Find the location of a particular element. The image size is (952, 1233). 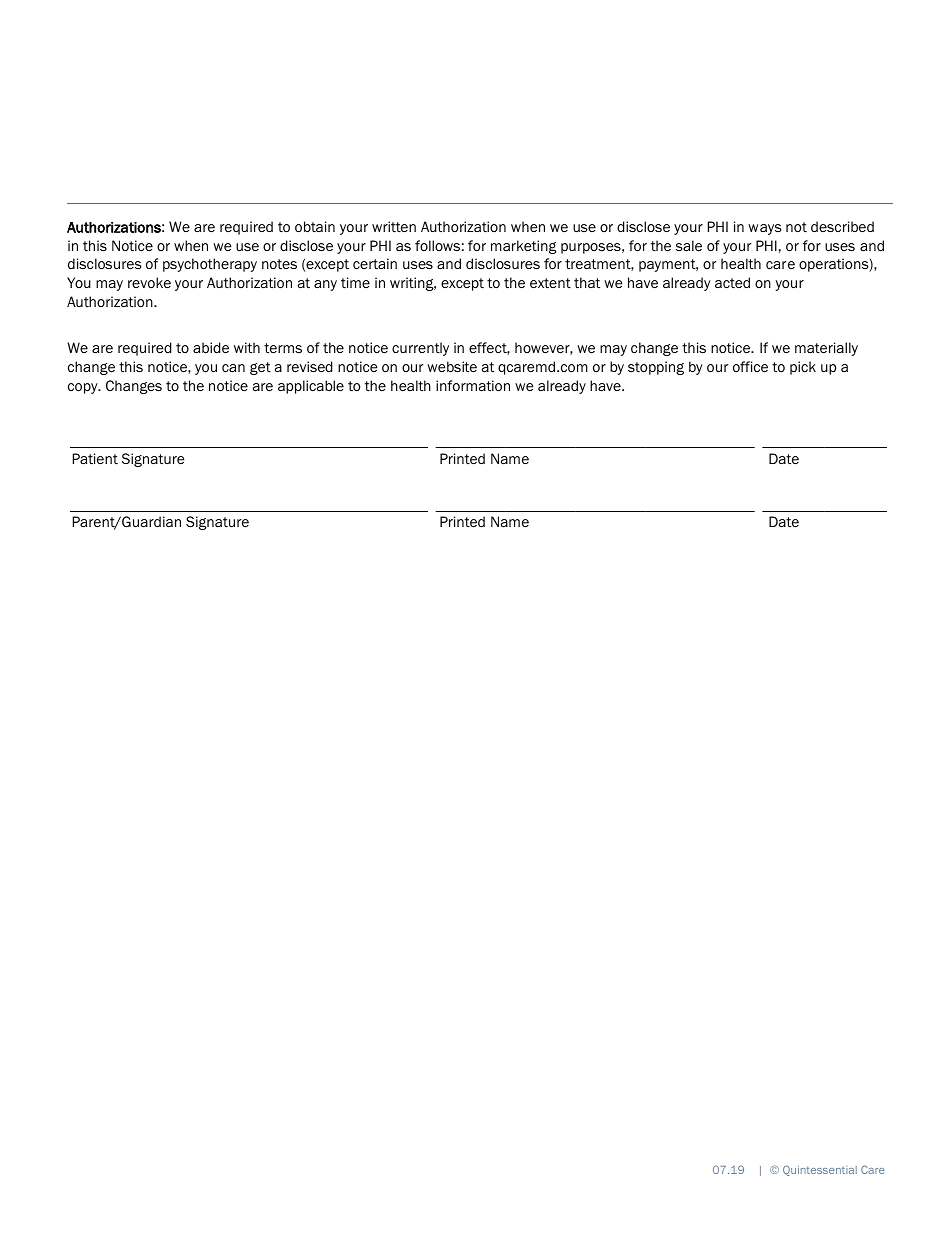

psychotherapy is located at coordinates (210, 265).
